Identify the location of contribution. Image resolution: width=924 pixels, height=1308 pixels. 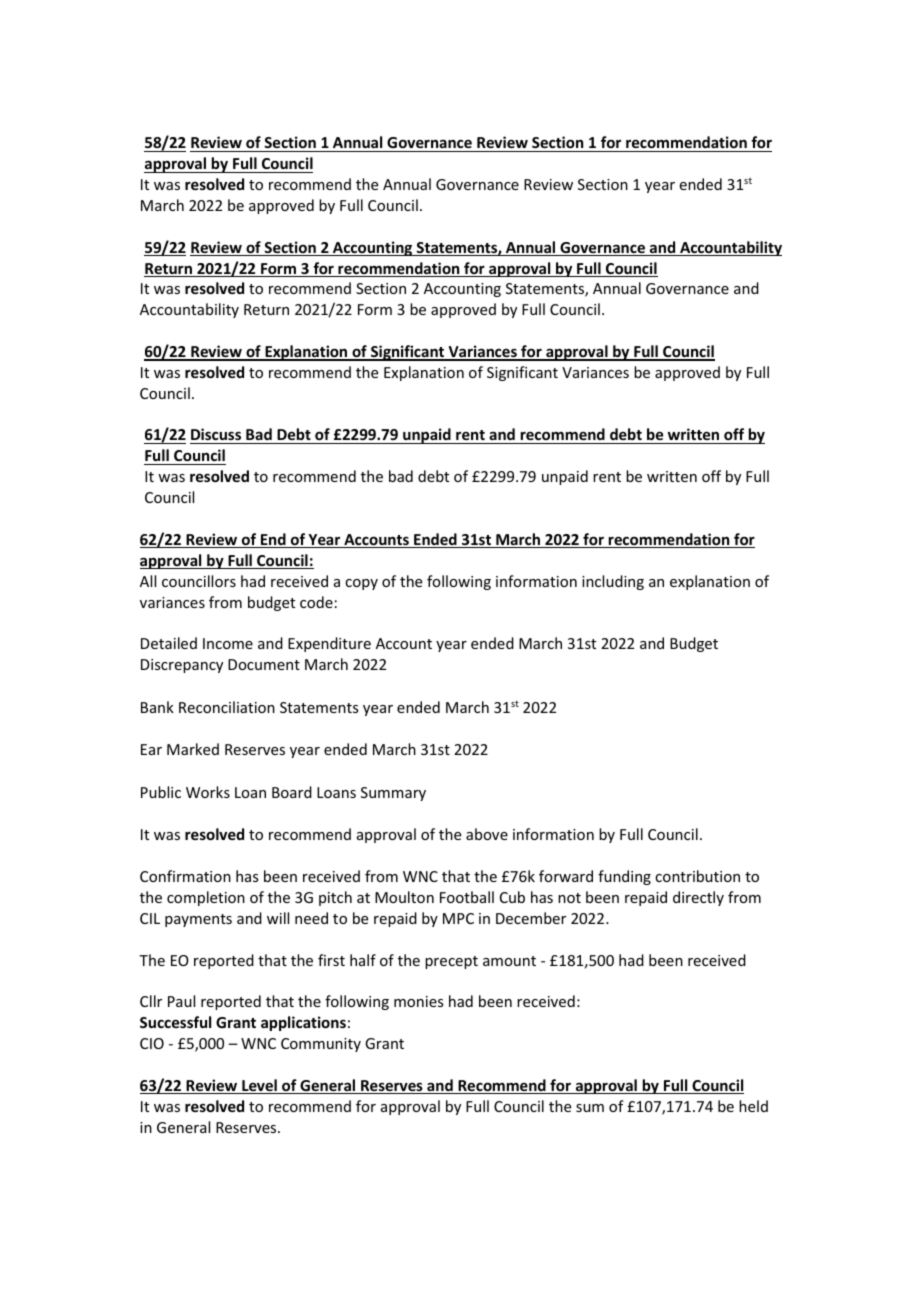
(697, 876).
